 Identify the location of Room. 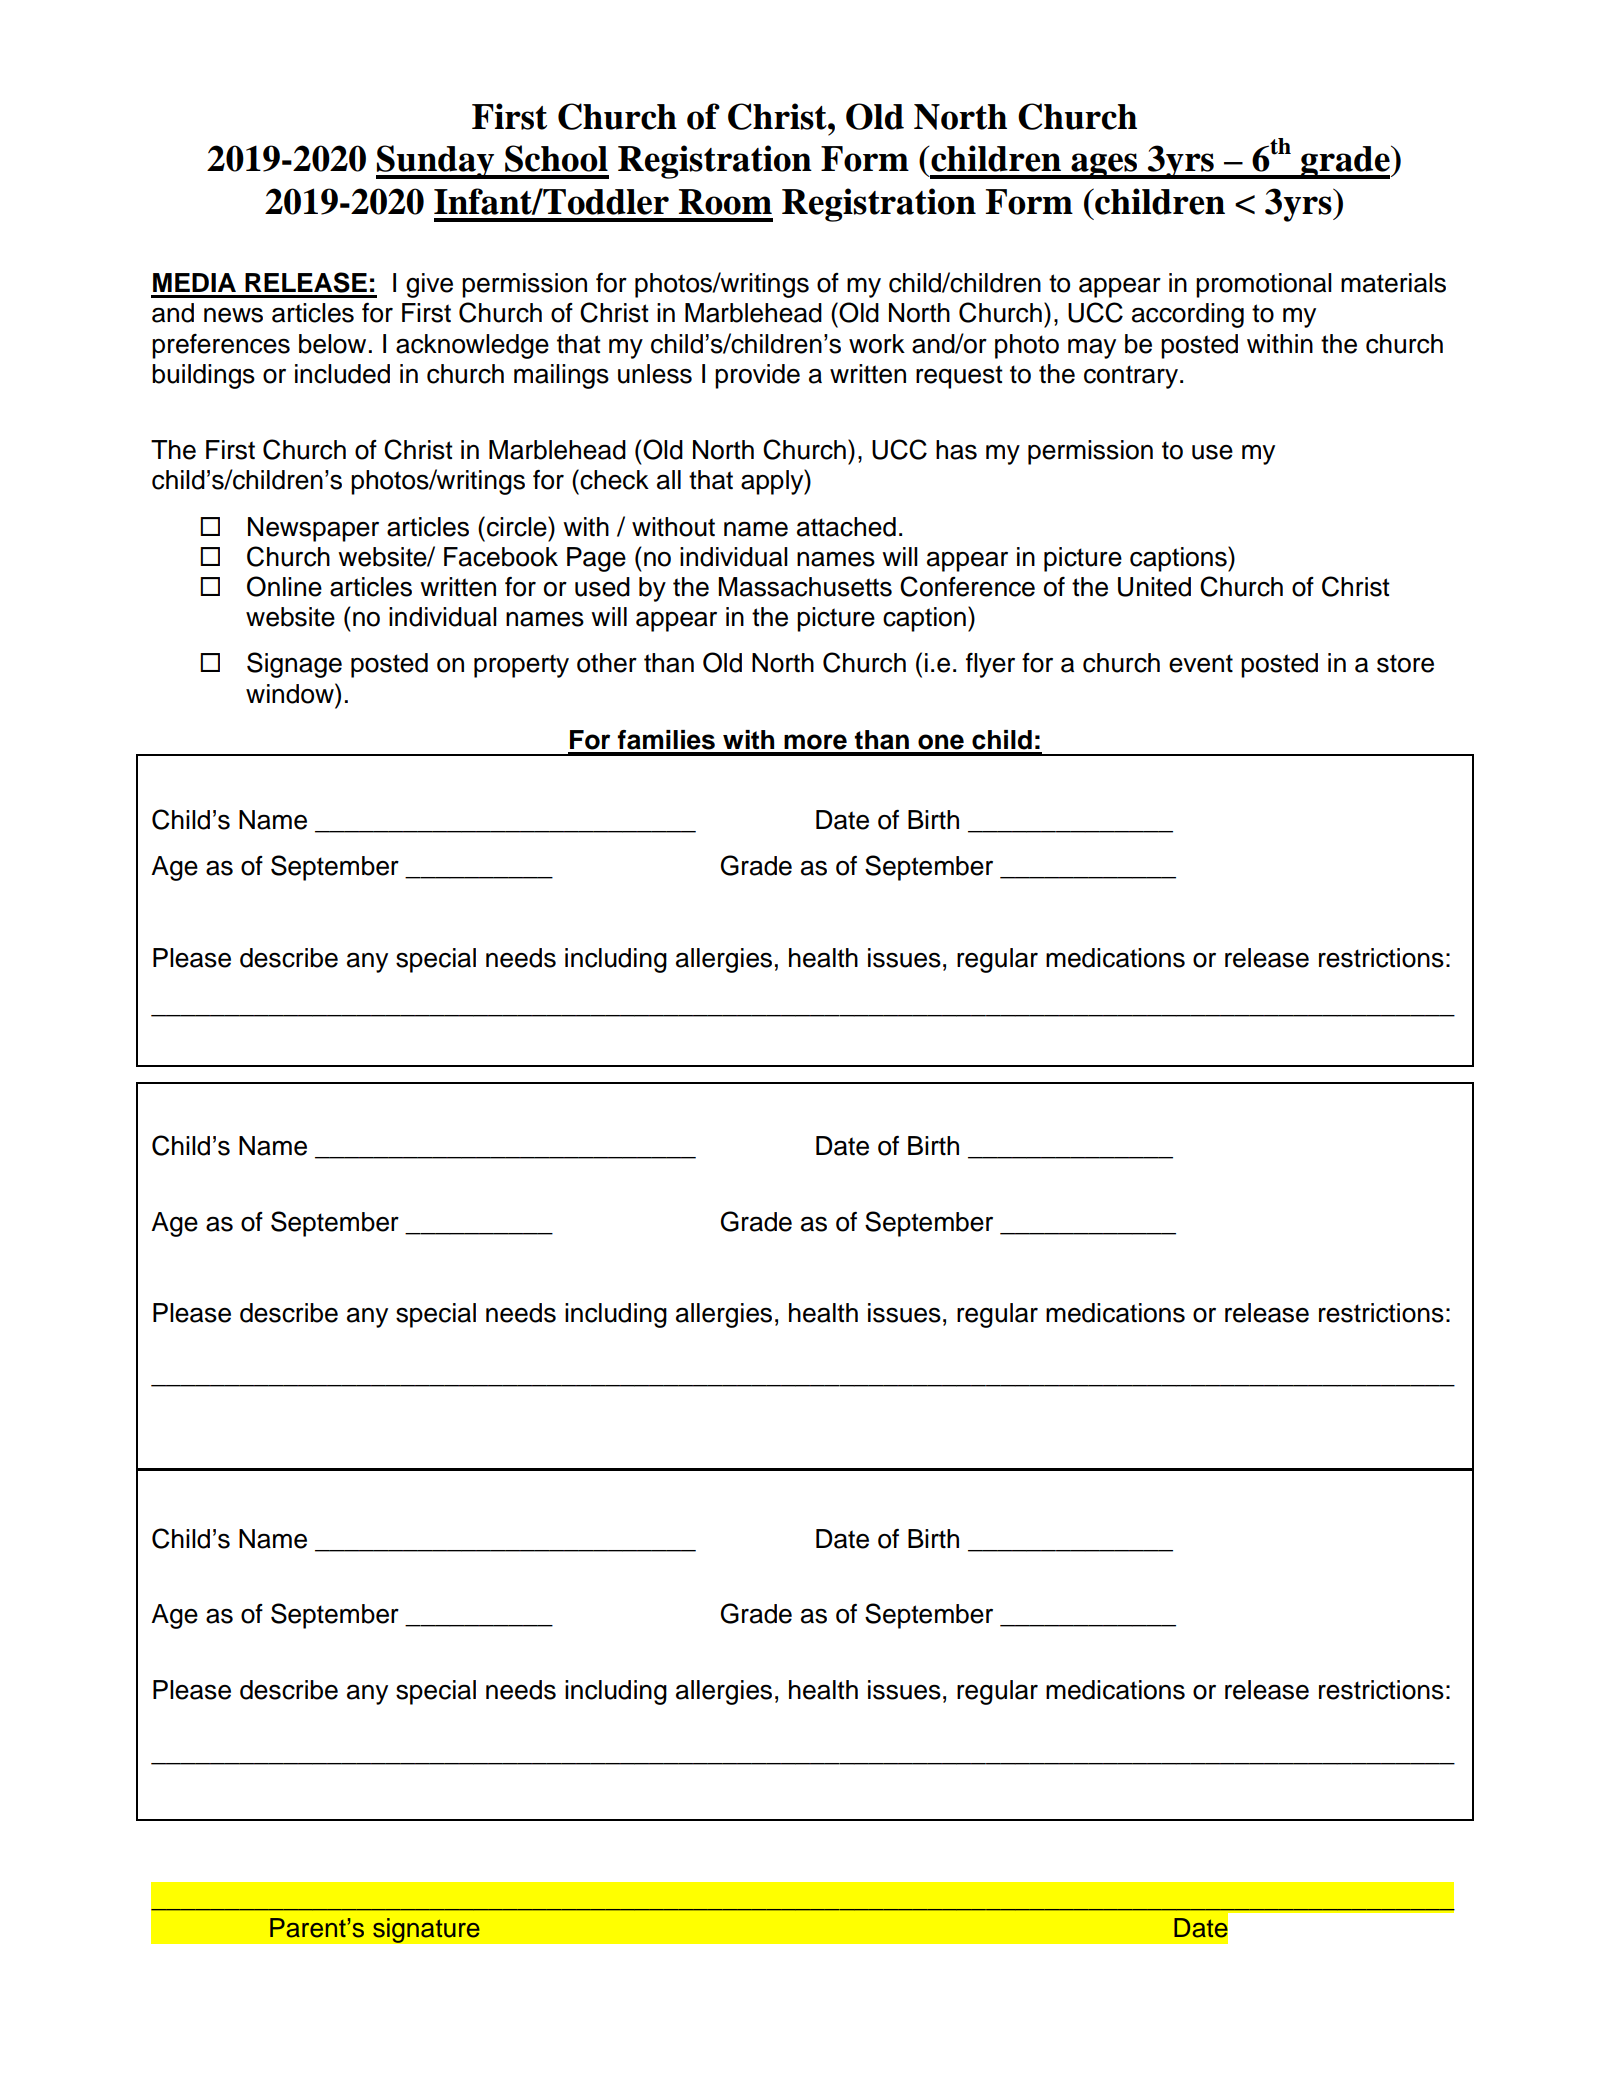
(725, 202).
